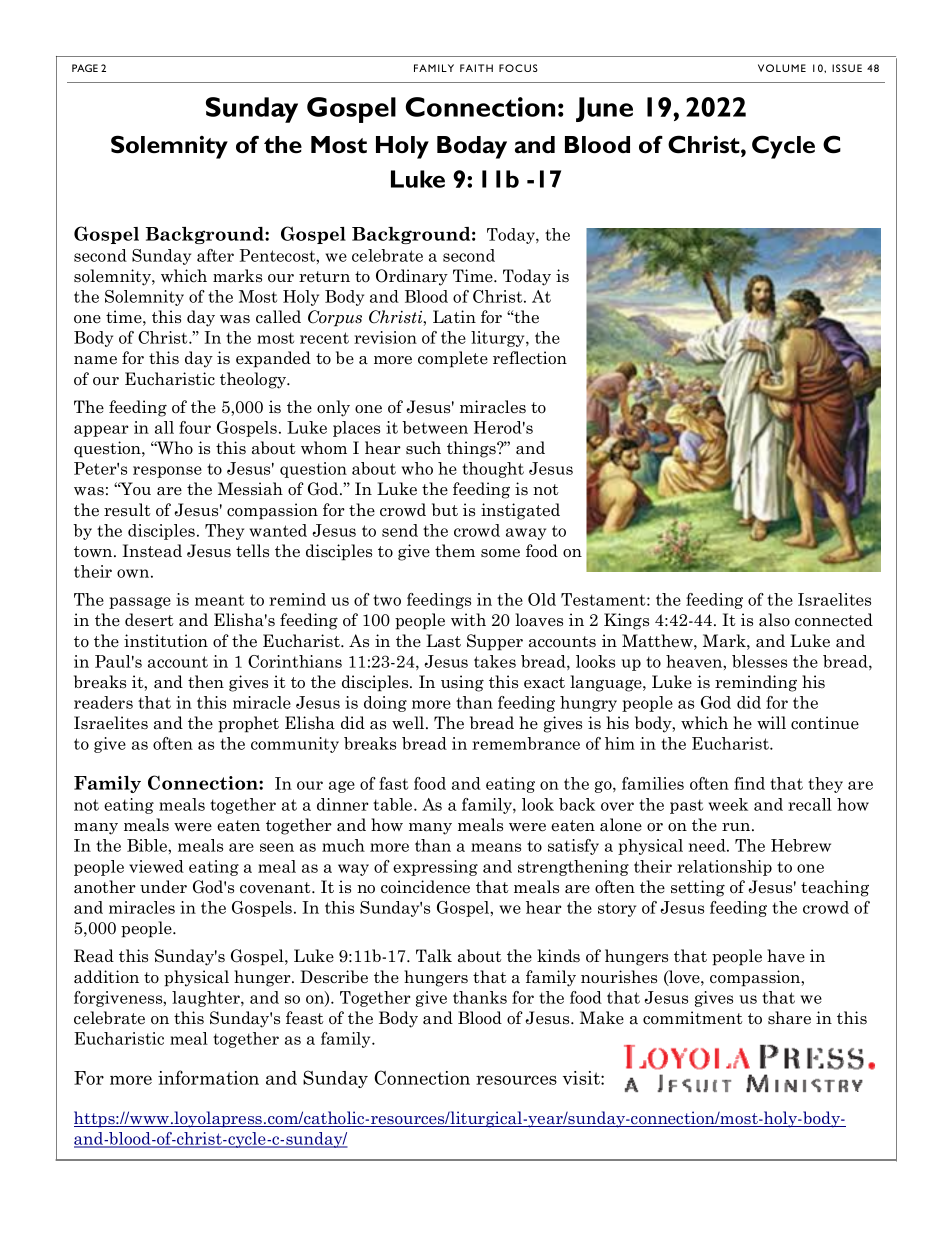  What do you see at coordinates (604, 109) in the screenshot?
I see `June` at bounding box center [604, 109].
